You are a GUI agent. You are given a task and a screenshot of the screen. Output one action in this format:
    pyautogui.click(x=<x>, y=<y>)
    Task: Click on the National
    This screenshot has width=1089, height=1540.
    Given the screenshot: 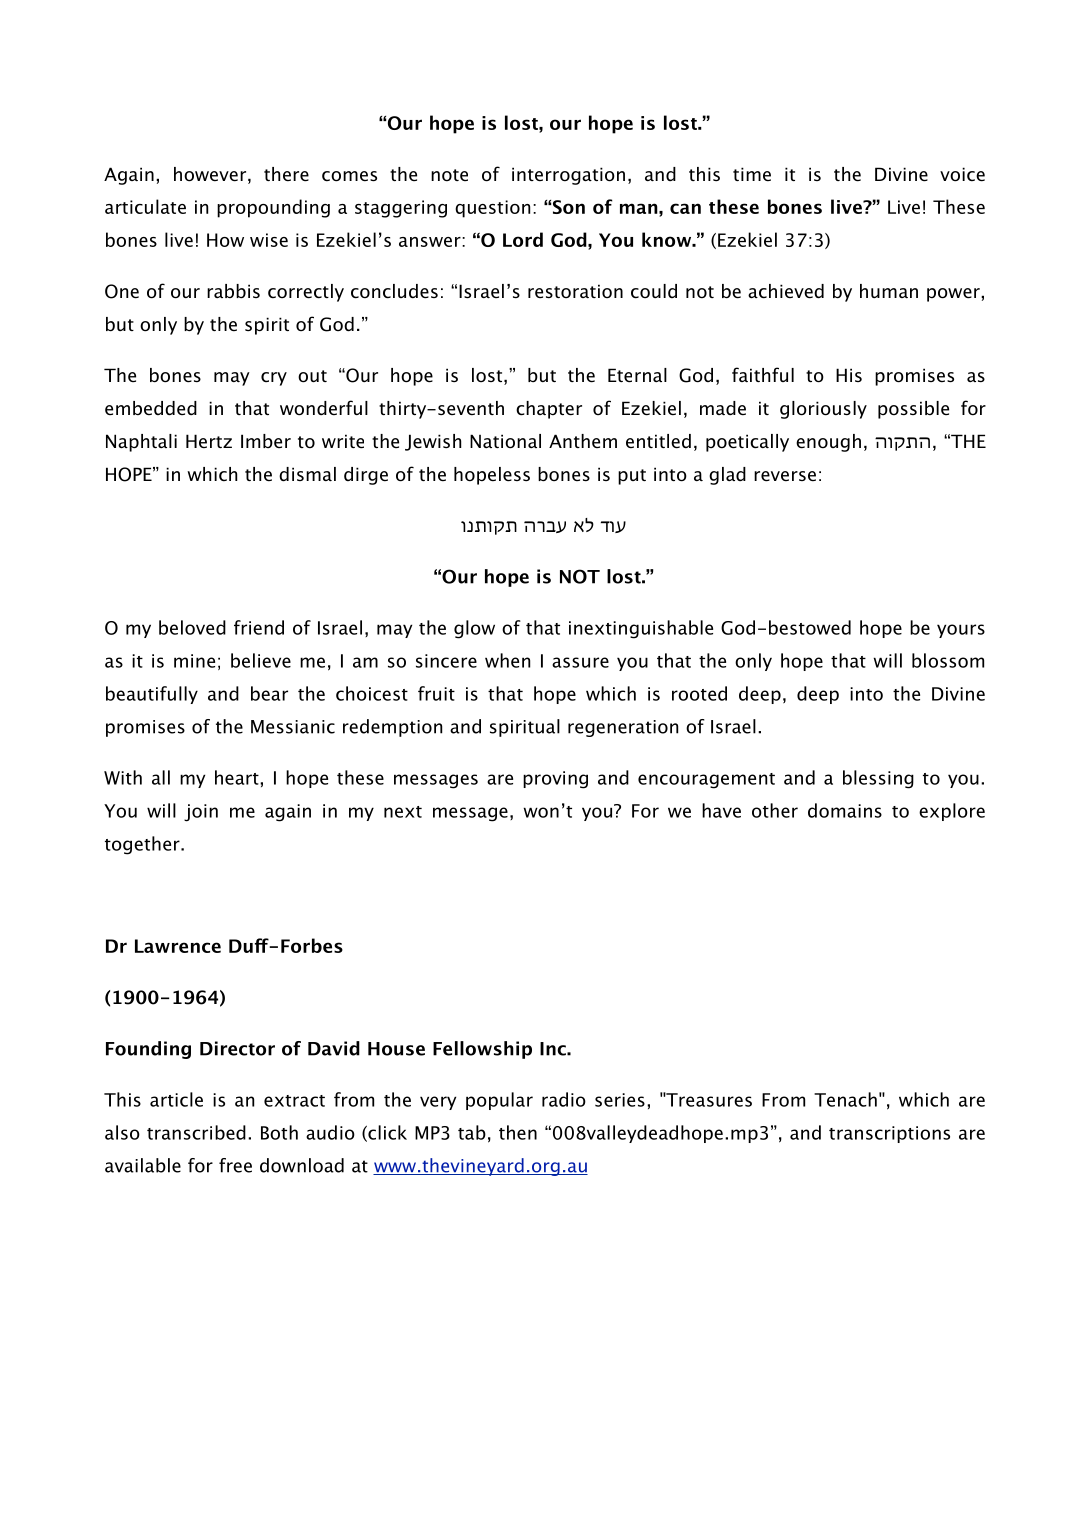 What is the action you would take?
    pyautogui.click(x=505, y=441)
